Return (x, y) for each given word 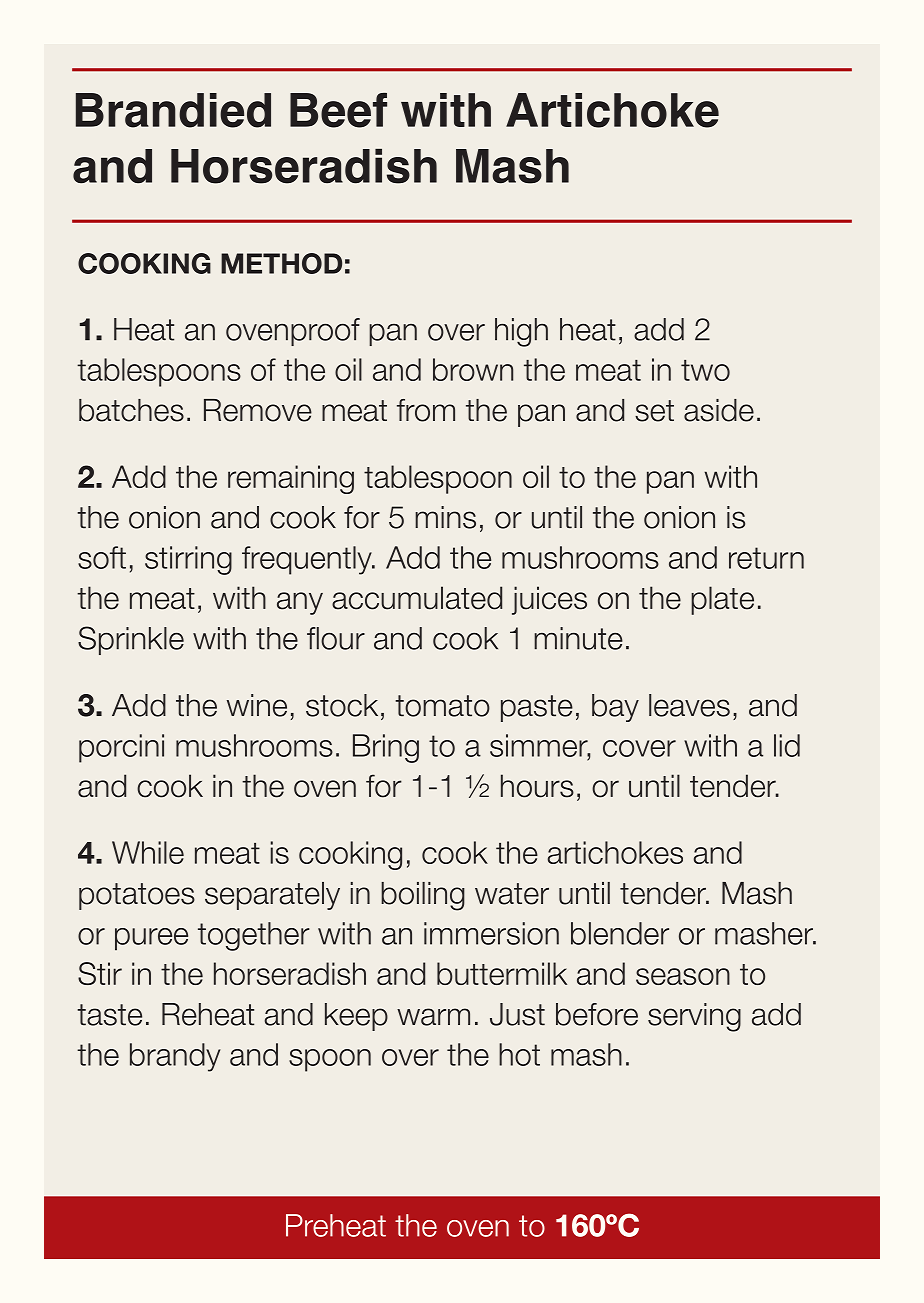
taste (109, 1015)
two (705, 370)
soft (102, 557)
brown (473, 369)
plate (722, 600)
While (148, 852)
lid (787, 745)
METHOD (281, 263)
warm (433, 1017)
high (521, 332)
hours (537, 786)
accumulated (417, 598)
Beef (338, 110)
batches (131, 410)
